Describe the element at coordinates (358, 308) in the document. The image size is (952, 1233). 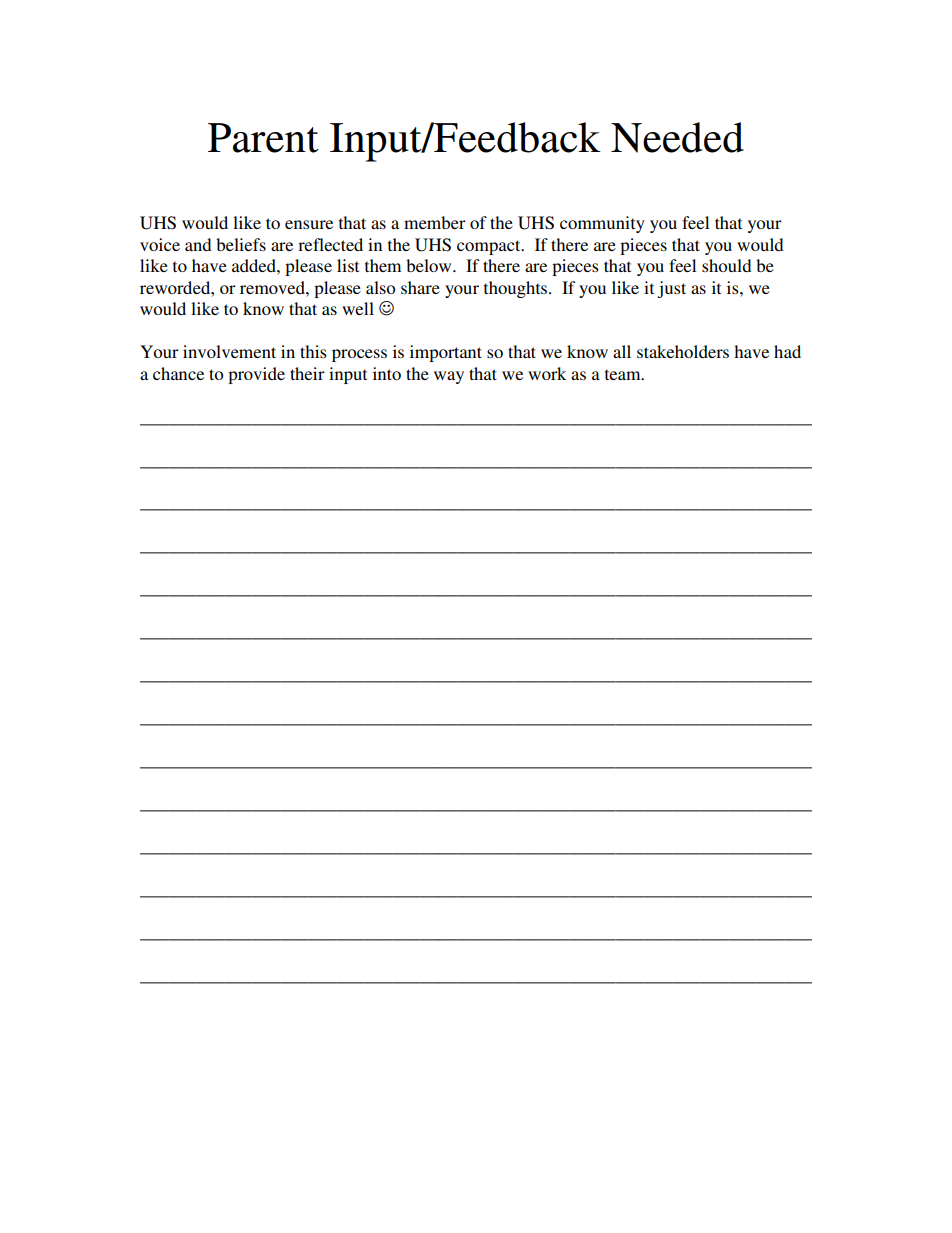
I see `well` at that location.
